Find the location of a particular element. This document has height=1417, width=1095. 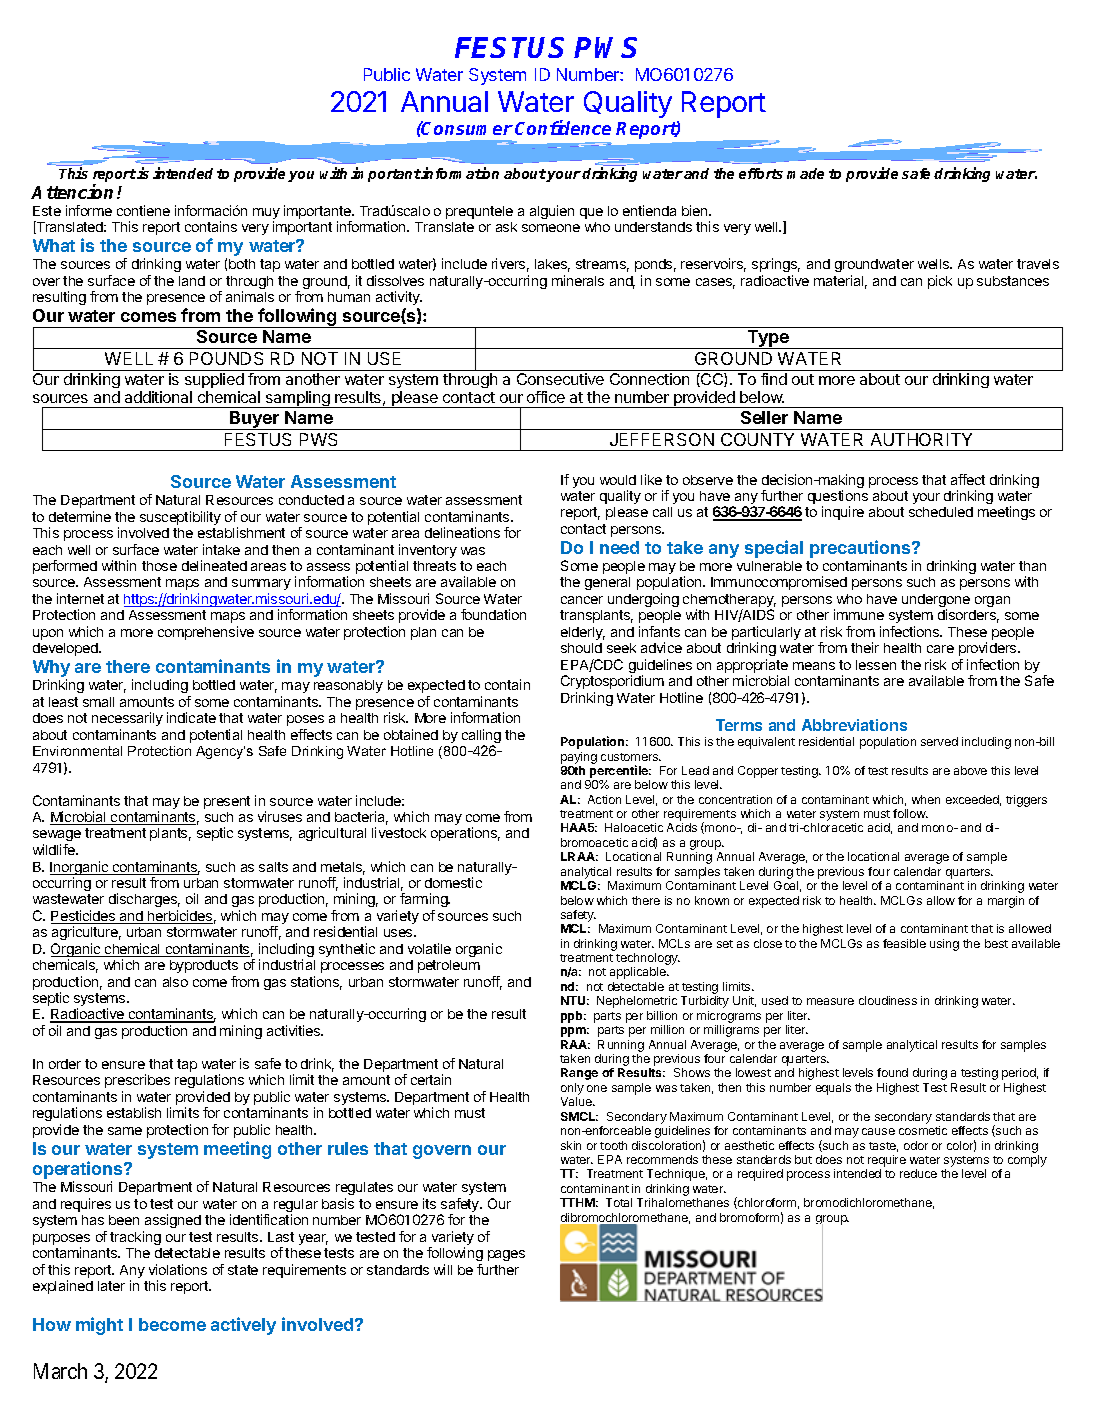

need is located at coordinates (619, 547).
